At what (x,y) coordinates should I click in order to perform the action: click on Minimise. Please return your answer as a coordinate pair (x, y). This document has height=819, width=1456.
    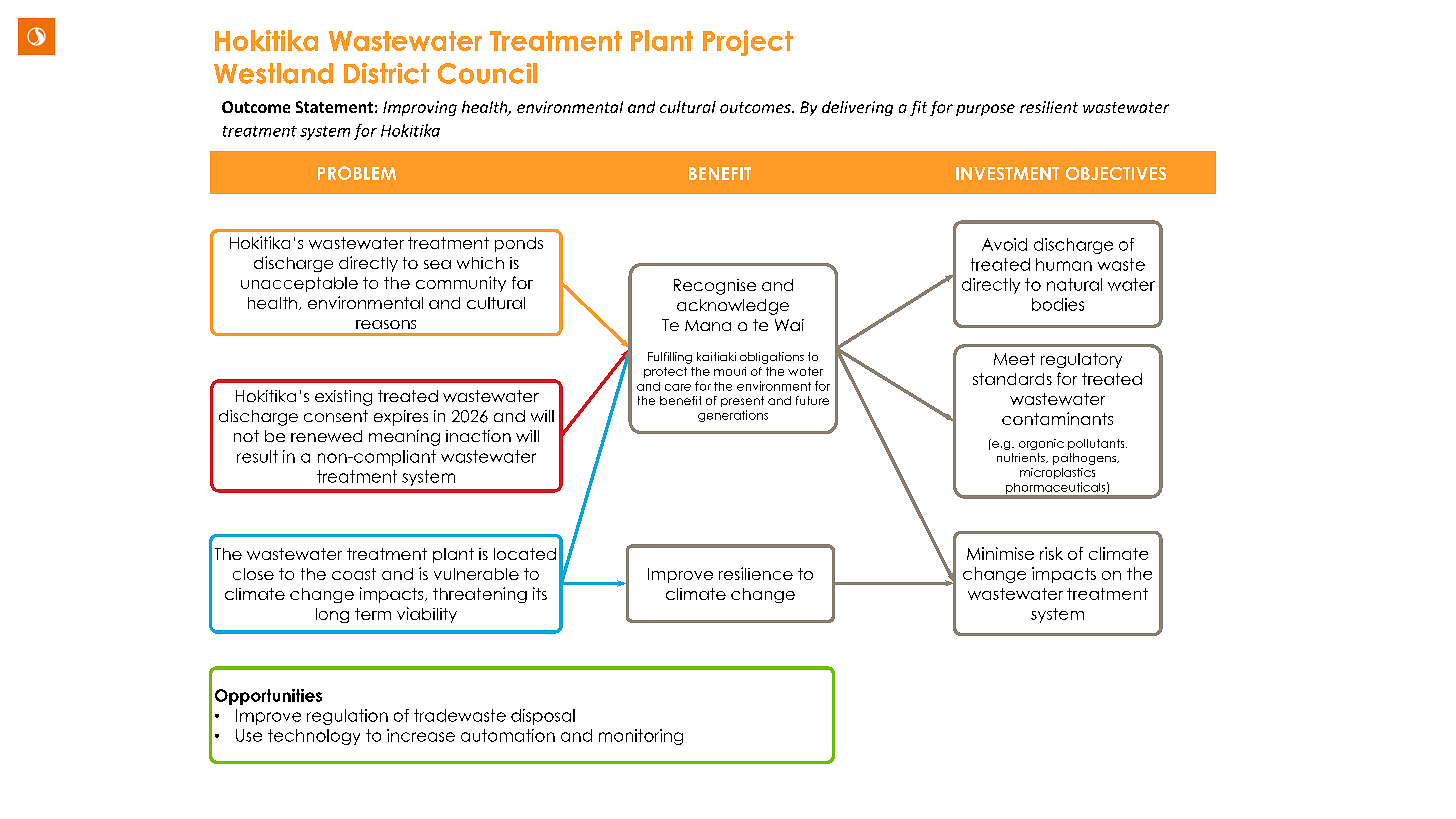
    Looking at the image, I should click on (1000, 553).
